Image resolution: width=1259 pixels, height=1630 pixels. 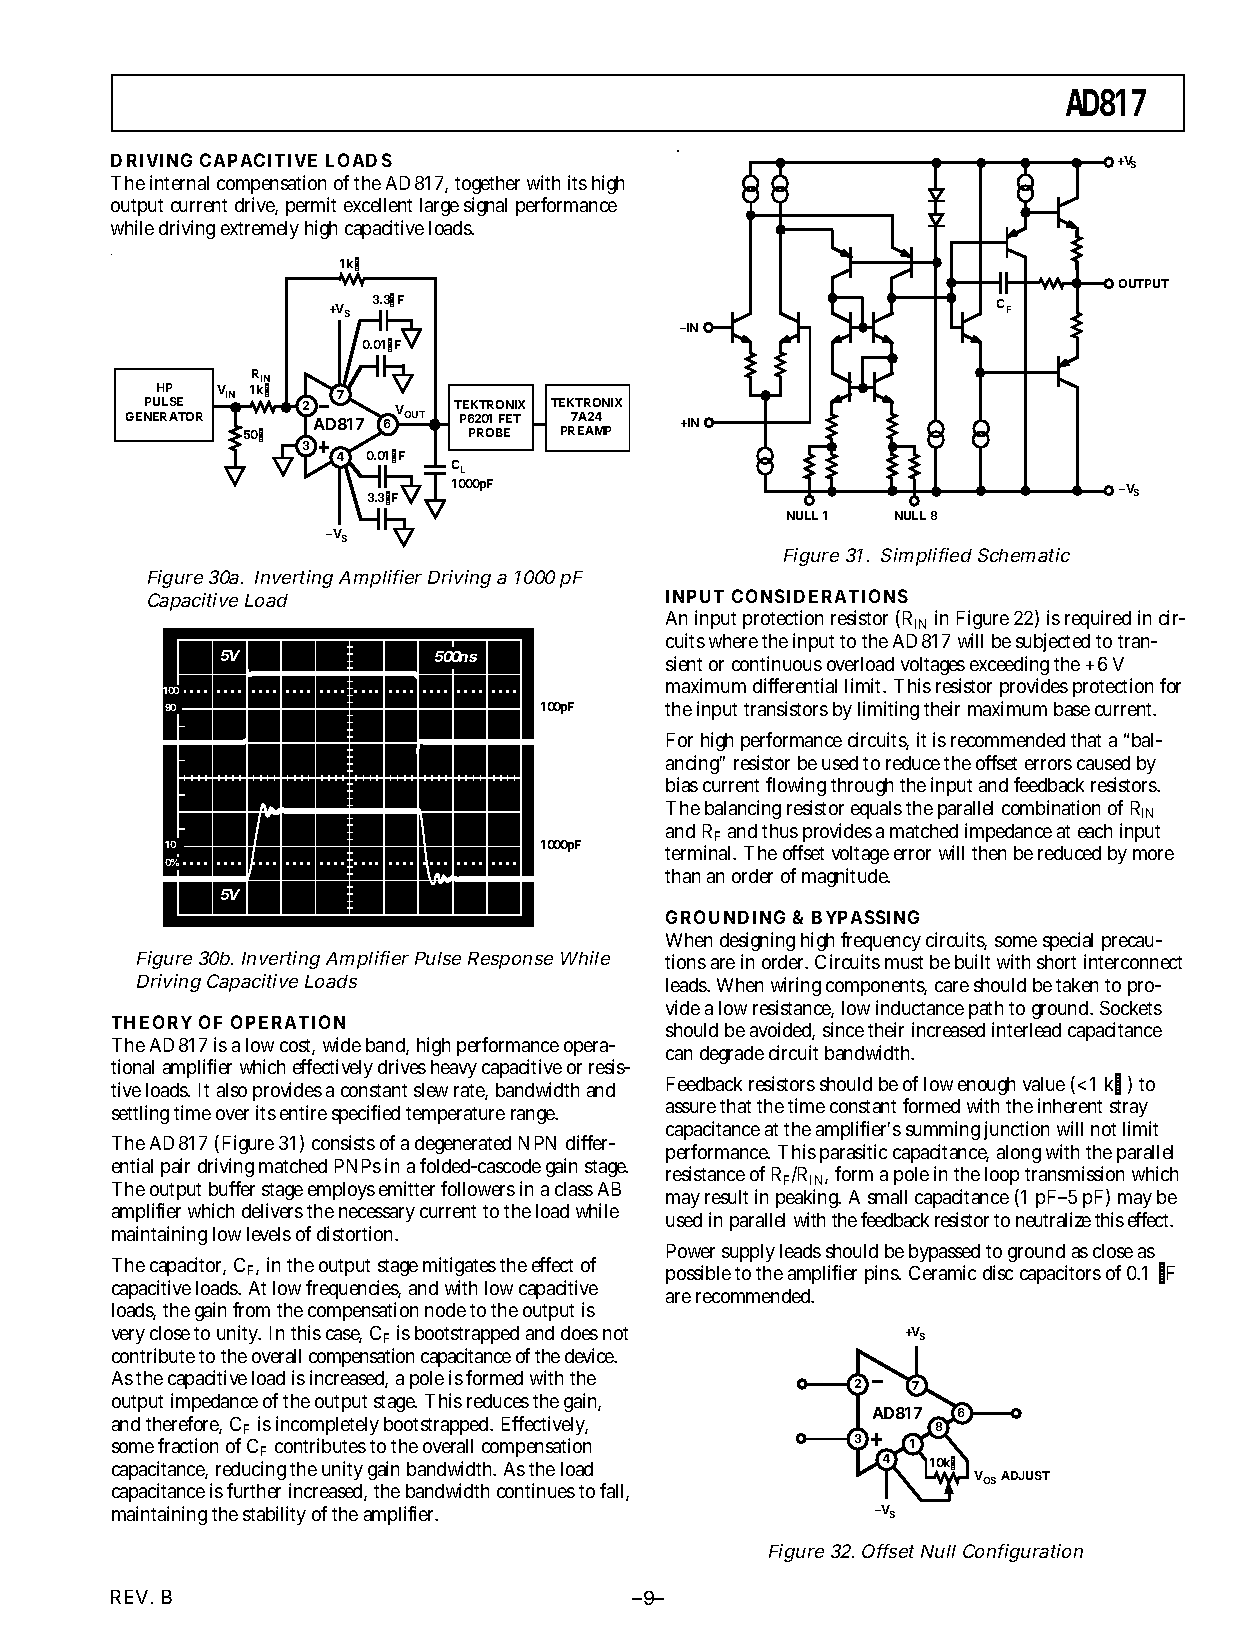 What do you see at coordinates (1016, 1130) in the page?
I see `junction` at bounding box center [1016, 1130].
